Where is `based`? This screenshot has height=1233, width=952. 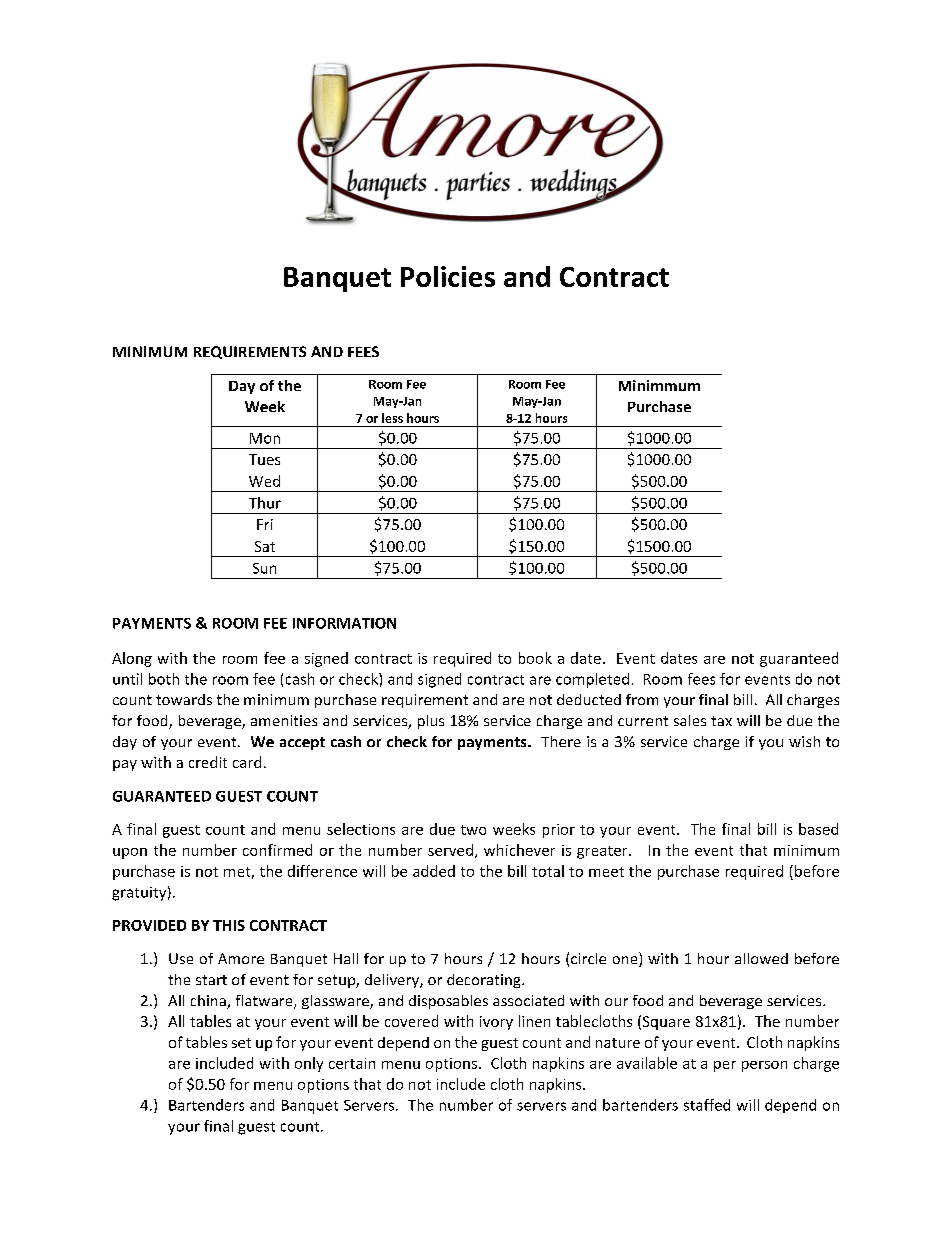
based is located at coordinates (818, 829).
